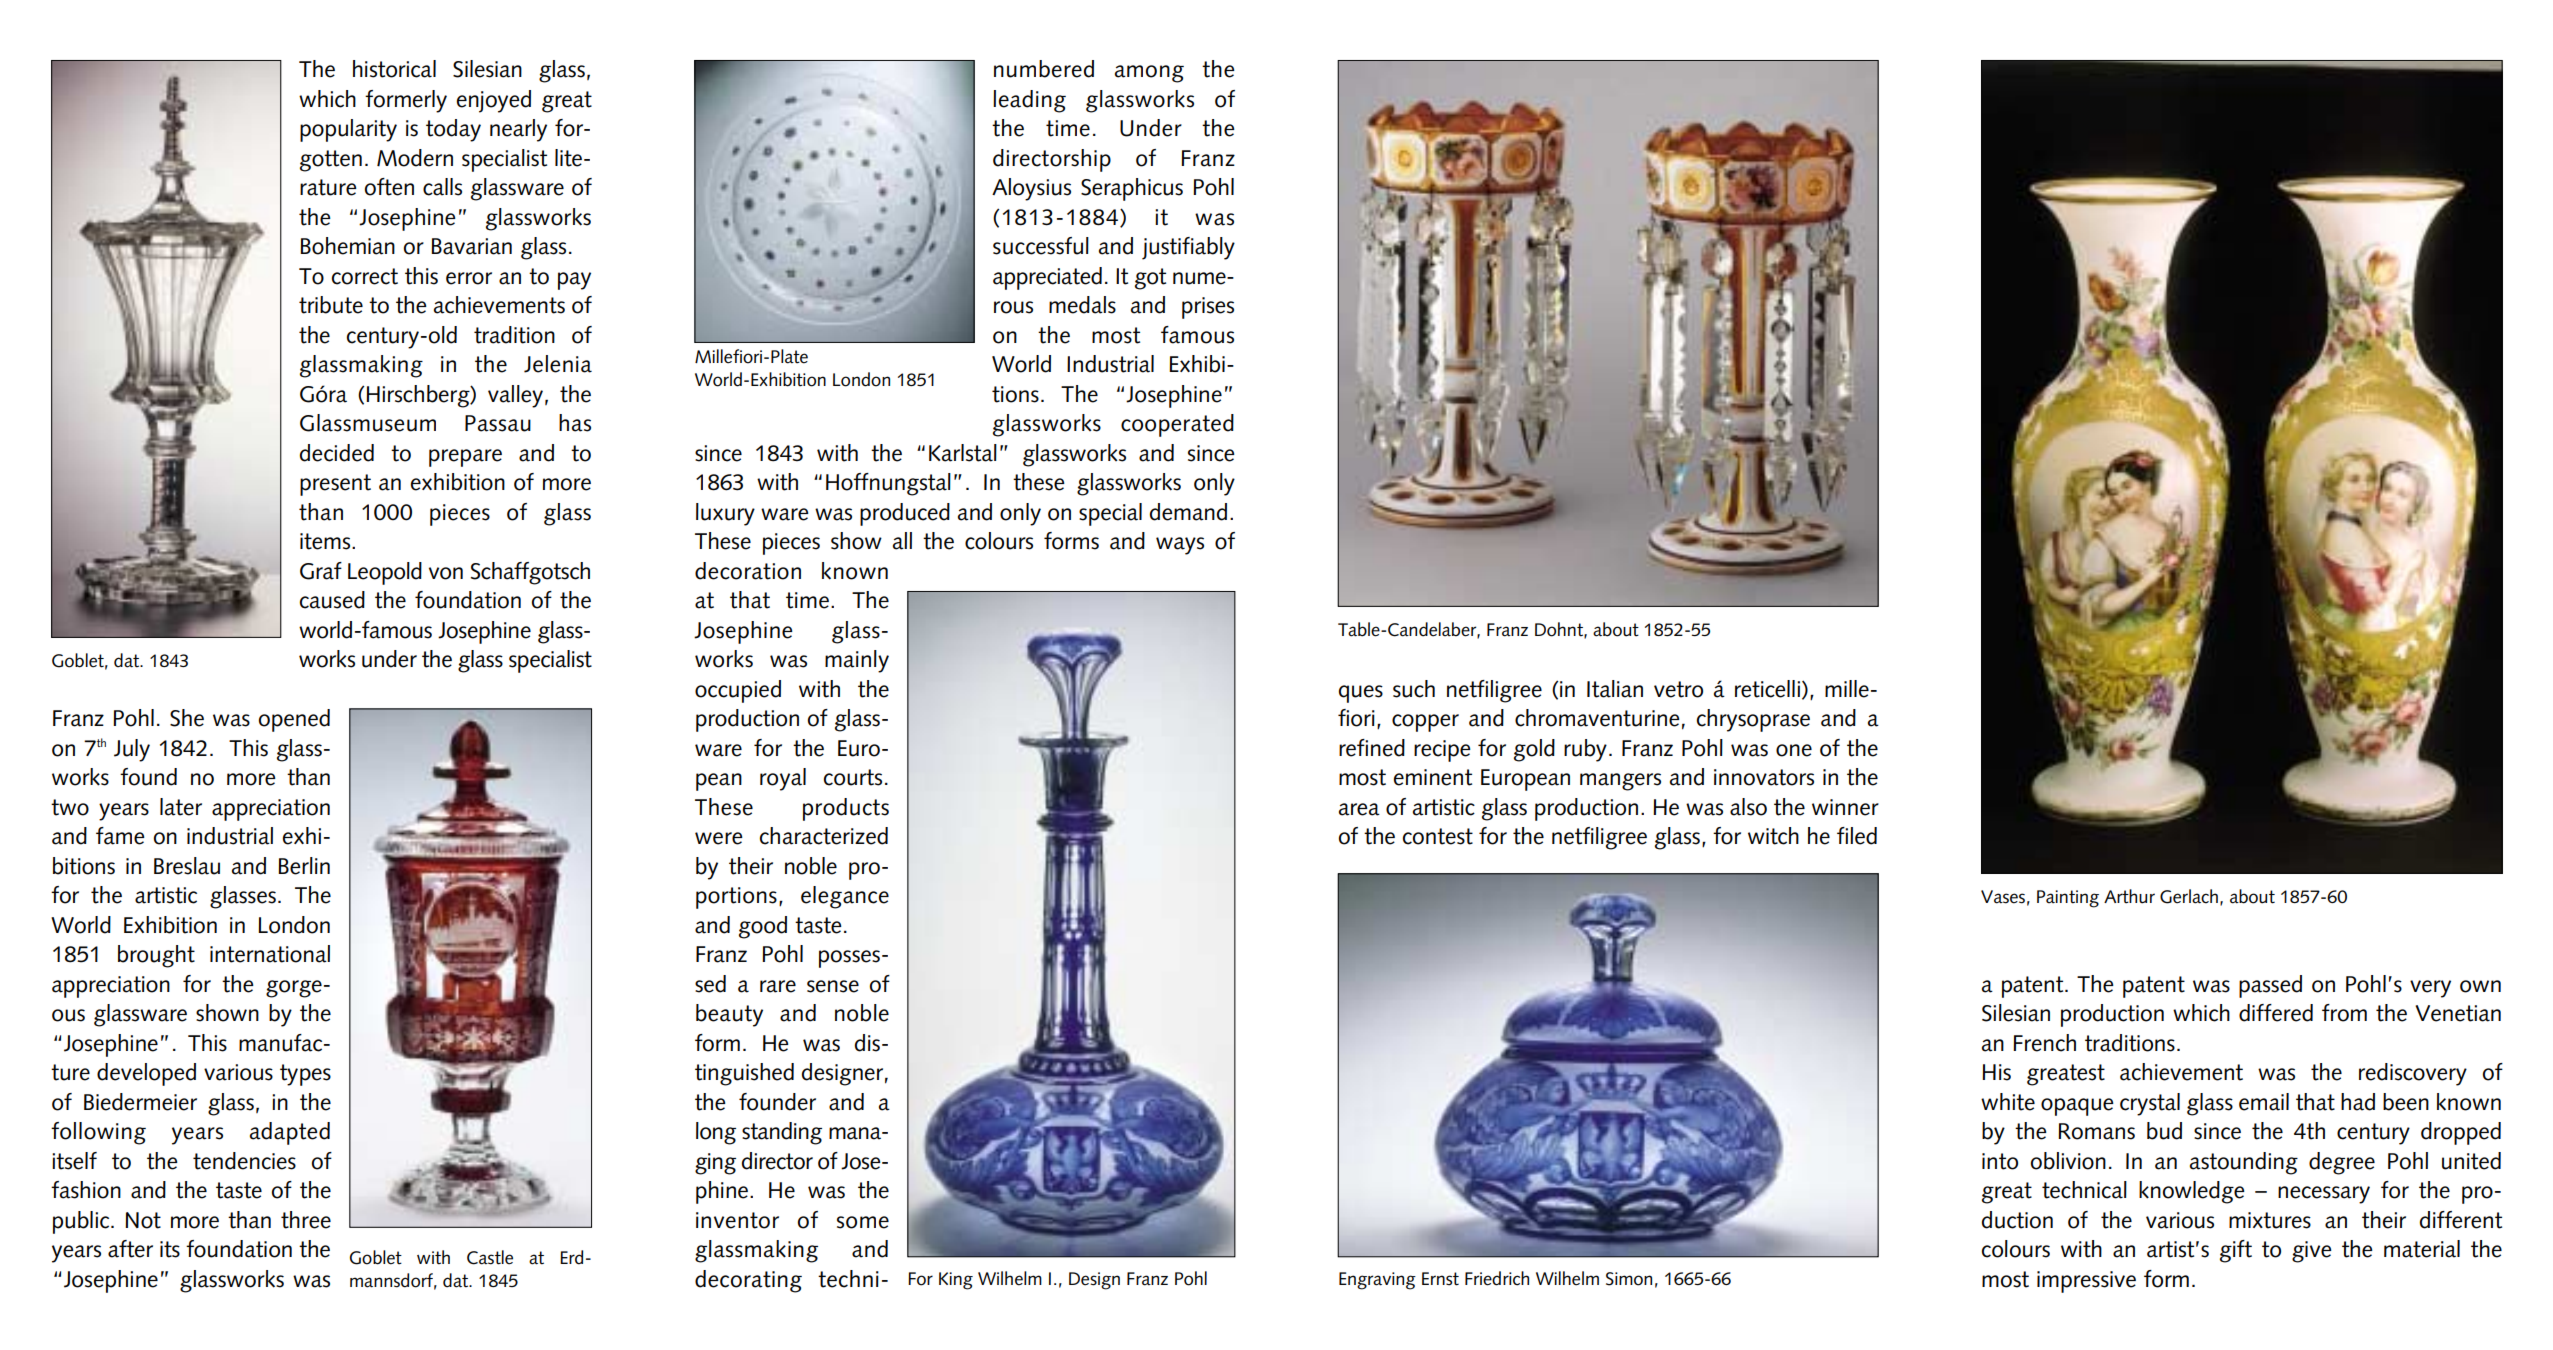 This screenshot has height=1350, width=2553. Describe the element at coordinates (1438, 836) in the screenshot. I see `contest` at that location.
